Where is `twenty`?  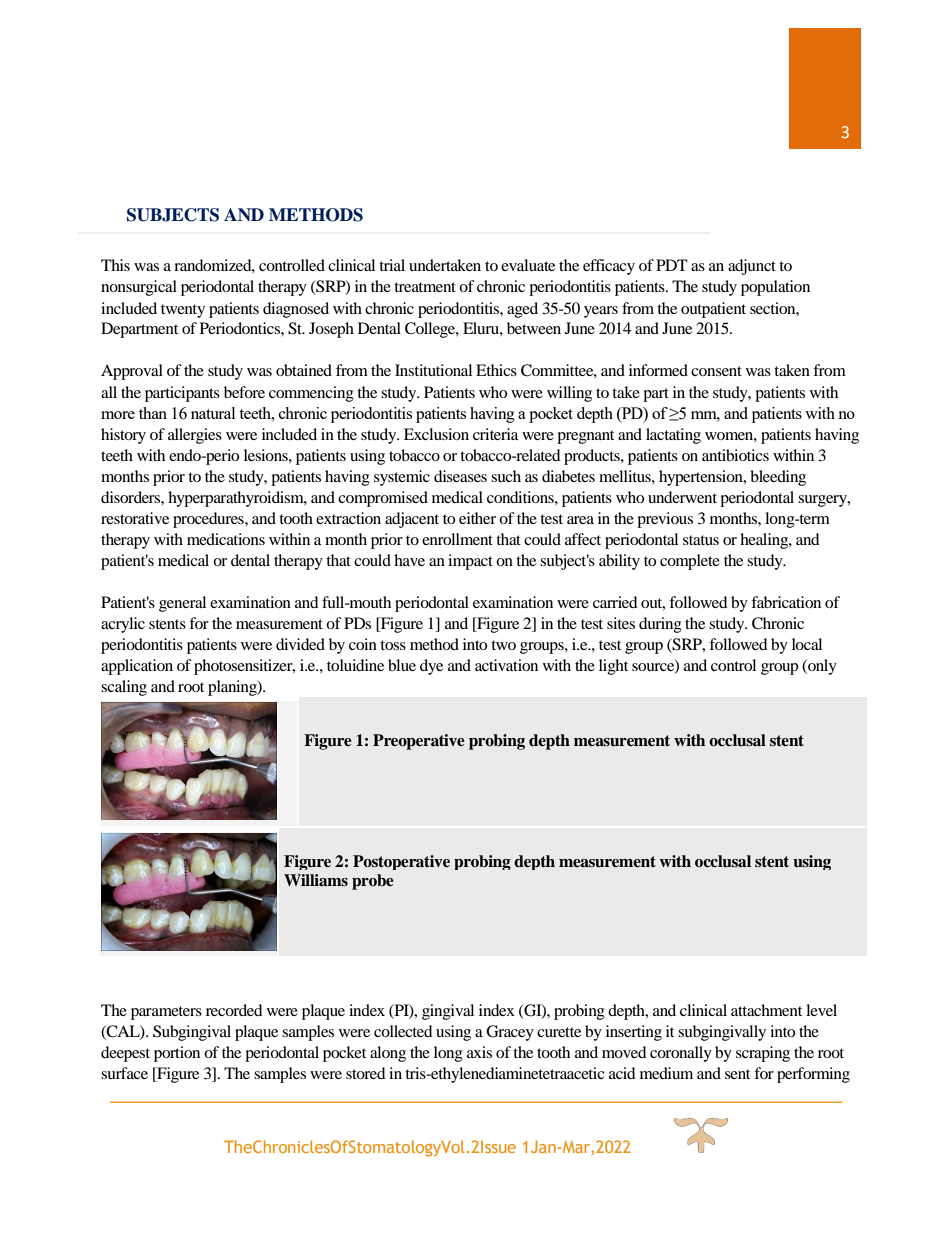
twenty is located at coordinates (183, 311).
